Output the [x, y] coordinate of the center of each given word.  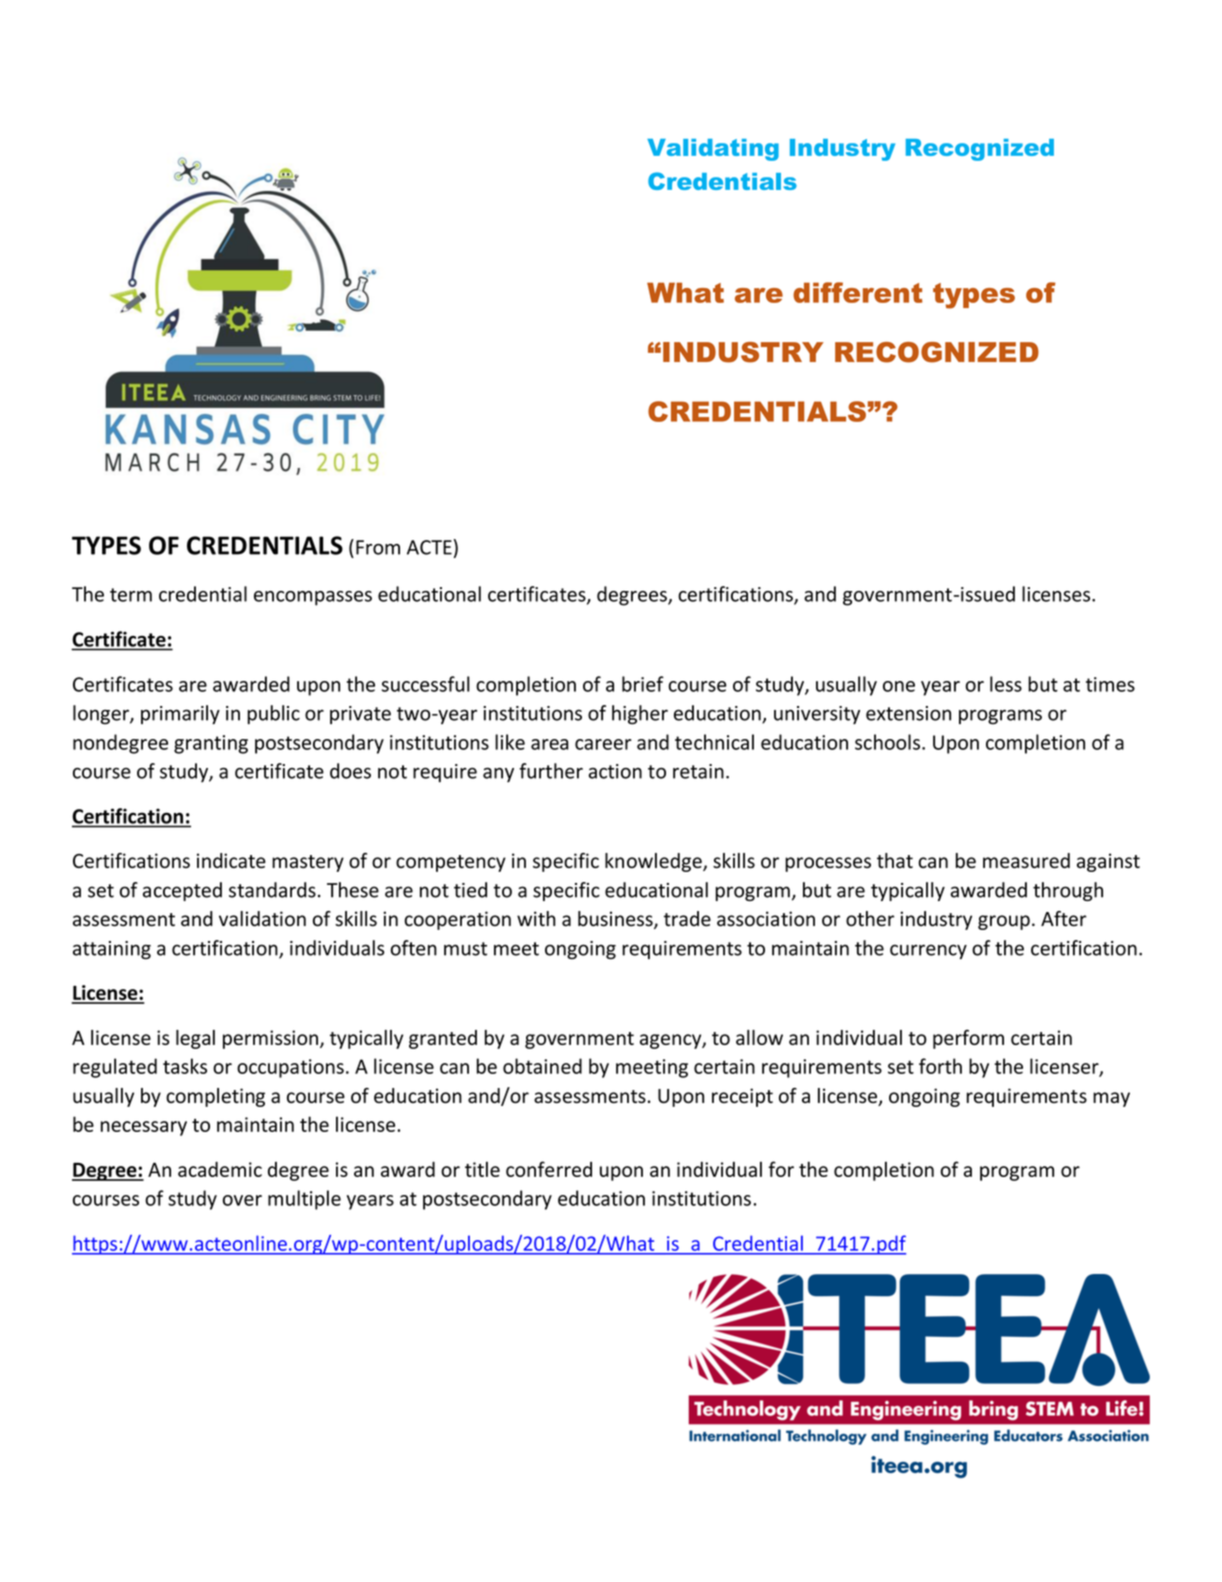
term [131, 595]
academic [220, 1169]
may [1111, 1099]
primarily [180, 714]
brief [643, 684]
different [858, 292]
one [899, 686]
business [616, 920]
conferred [549, 1169]
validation [262, 919]
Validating [713, 150]
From [378, 547]
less [1006, 684]
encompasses [313, 598]
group [1004, 922]
